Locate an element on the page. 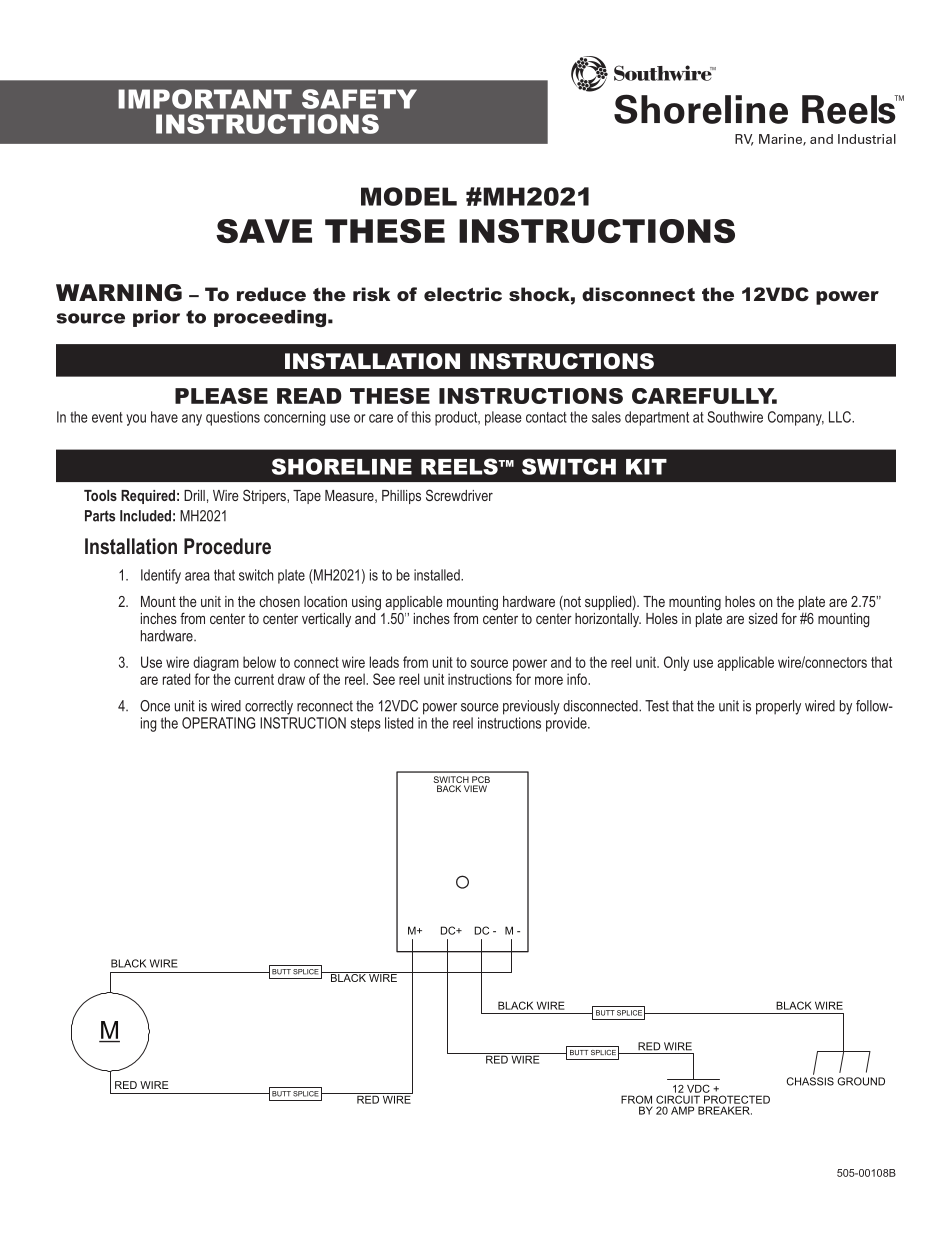 This document has height=1233, width=952. this is located at coordinates (421, 417).
